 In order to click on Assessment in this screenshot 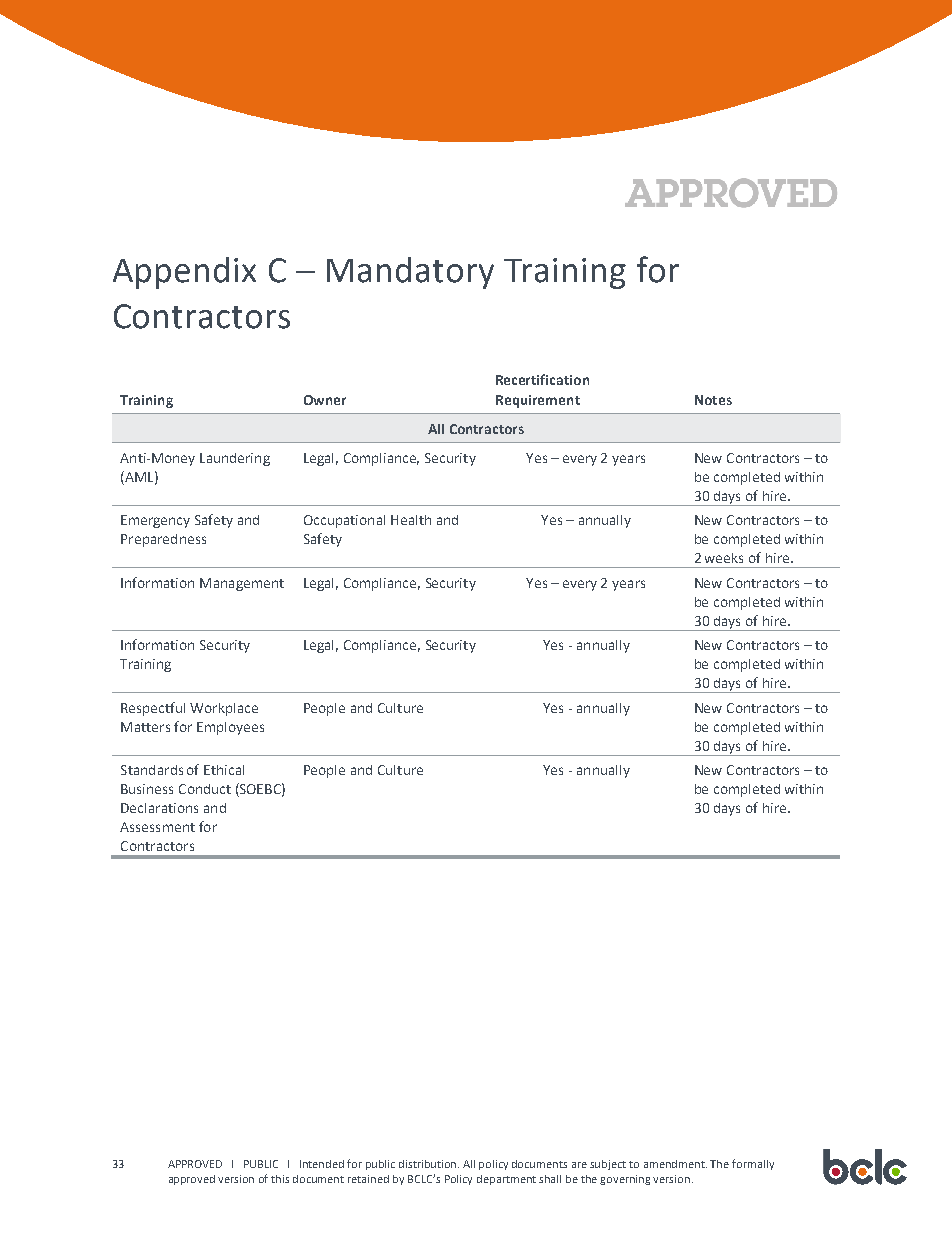, I will do `click(157, 827)`.
